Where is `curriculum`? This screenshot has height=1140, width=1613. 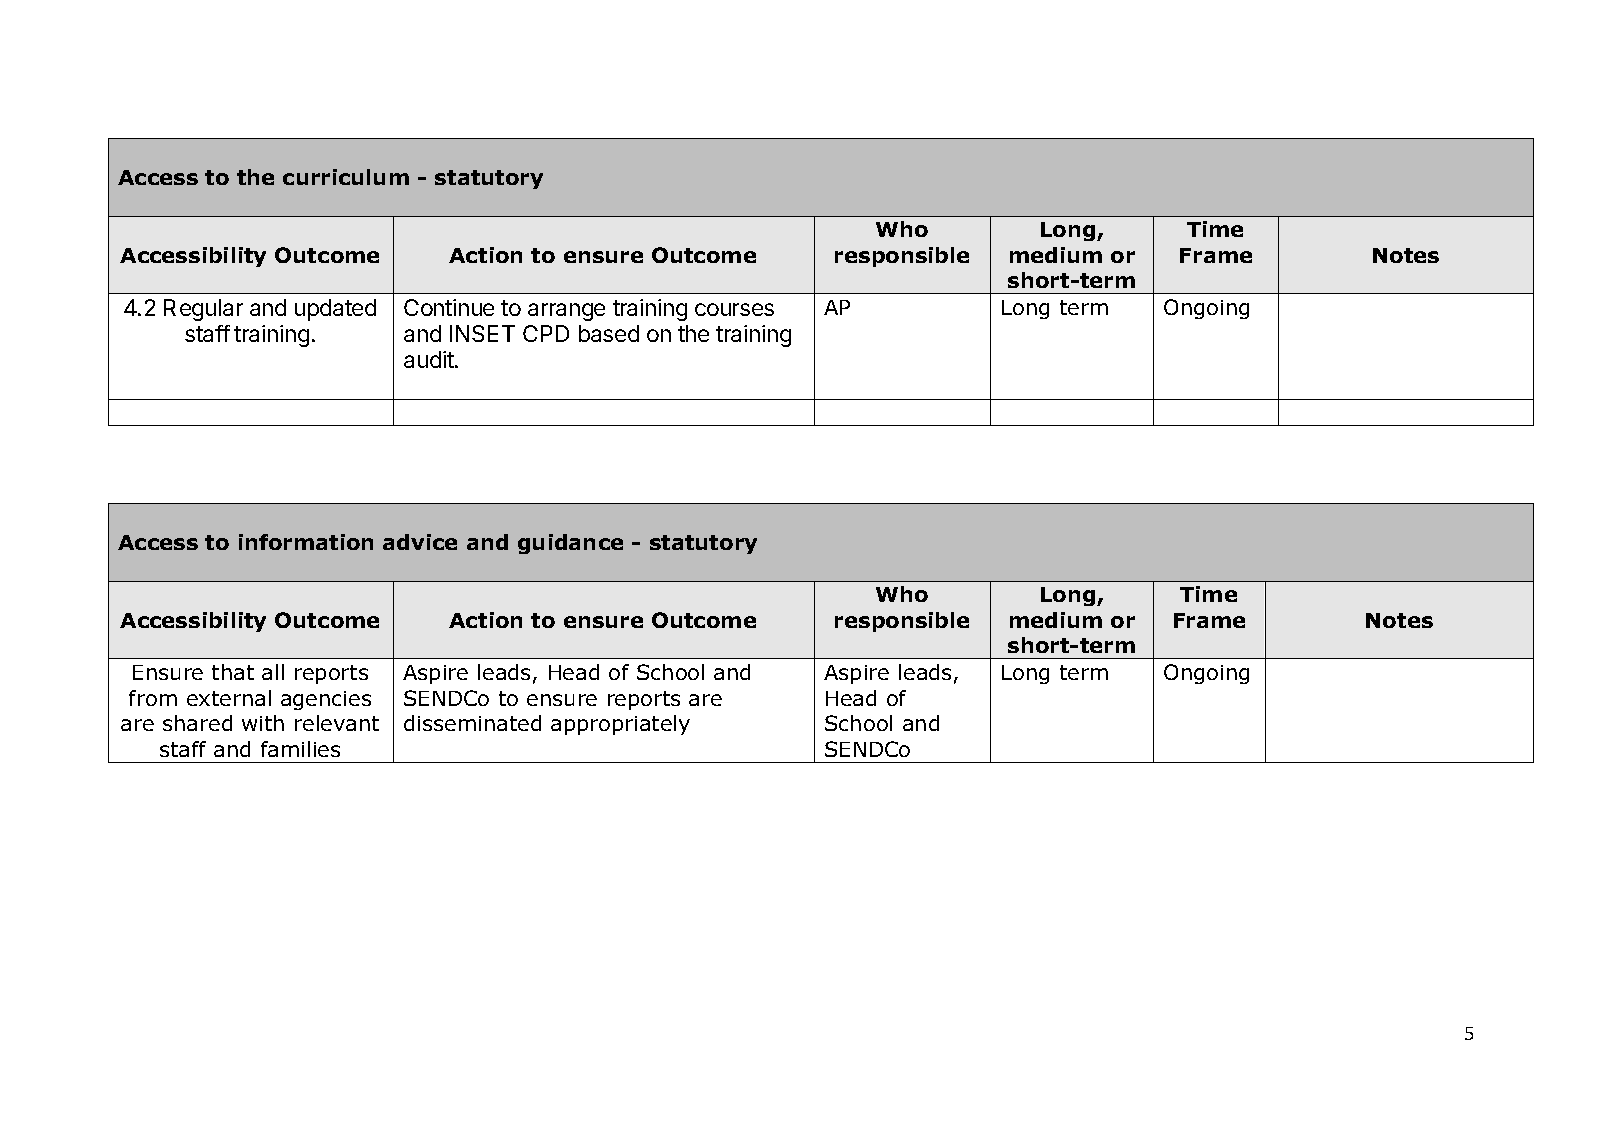 curriculum is located at coordinates (346, 177).
